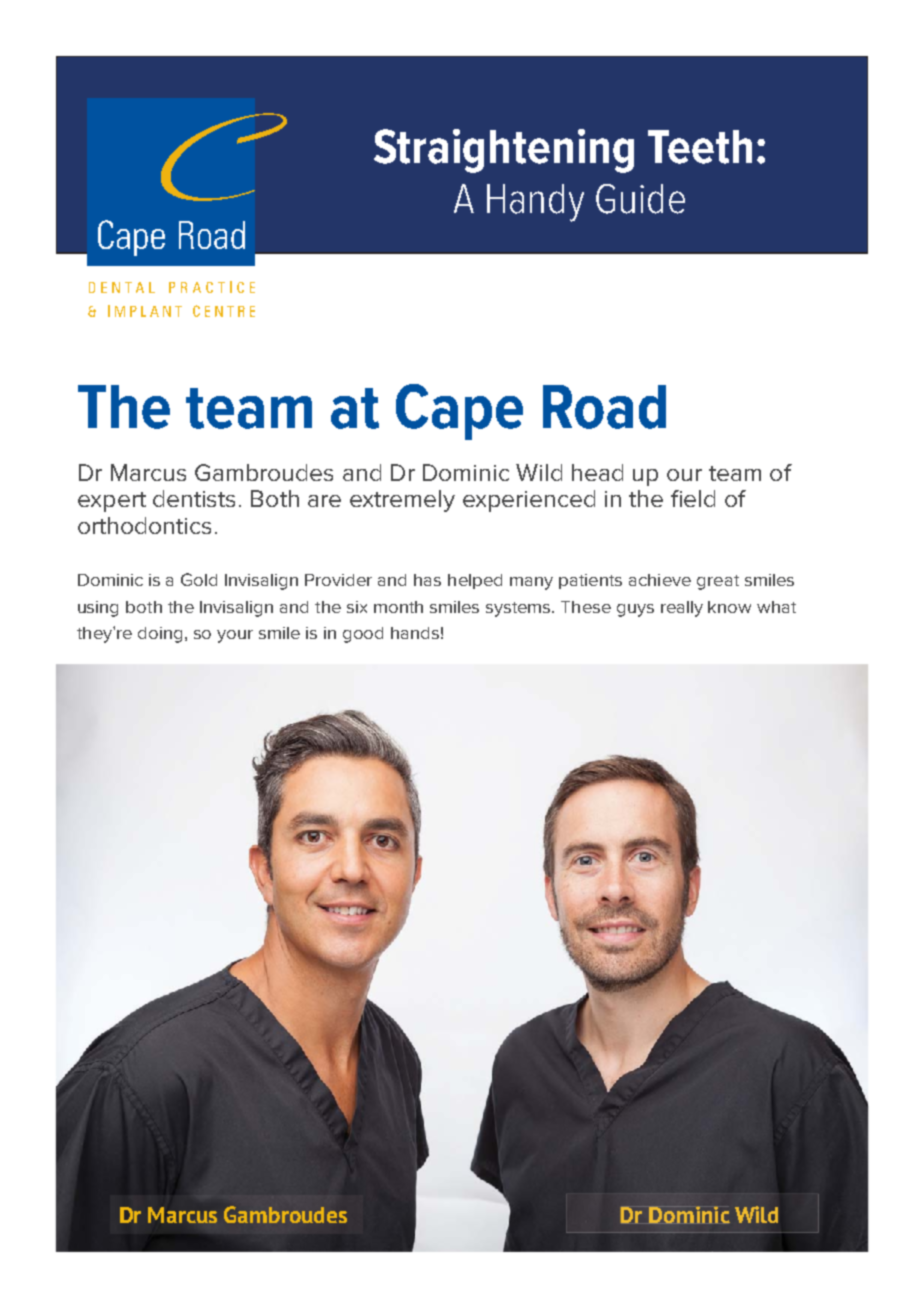  What do you see at coordinates (402, 501) in the document?
I see `extremely` at bounding box center [402, 501].
